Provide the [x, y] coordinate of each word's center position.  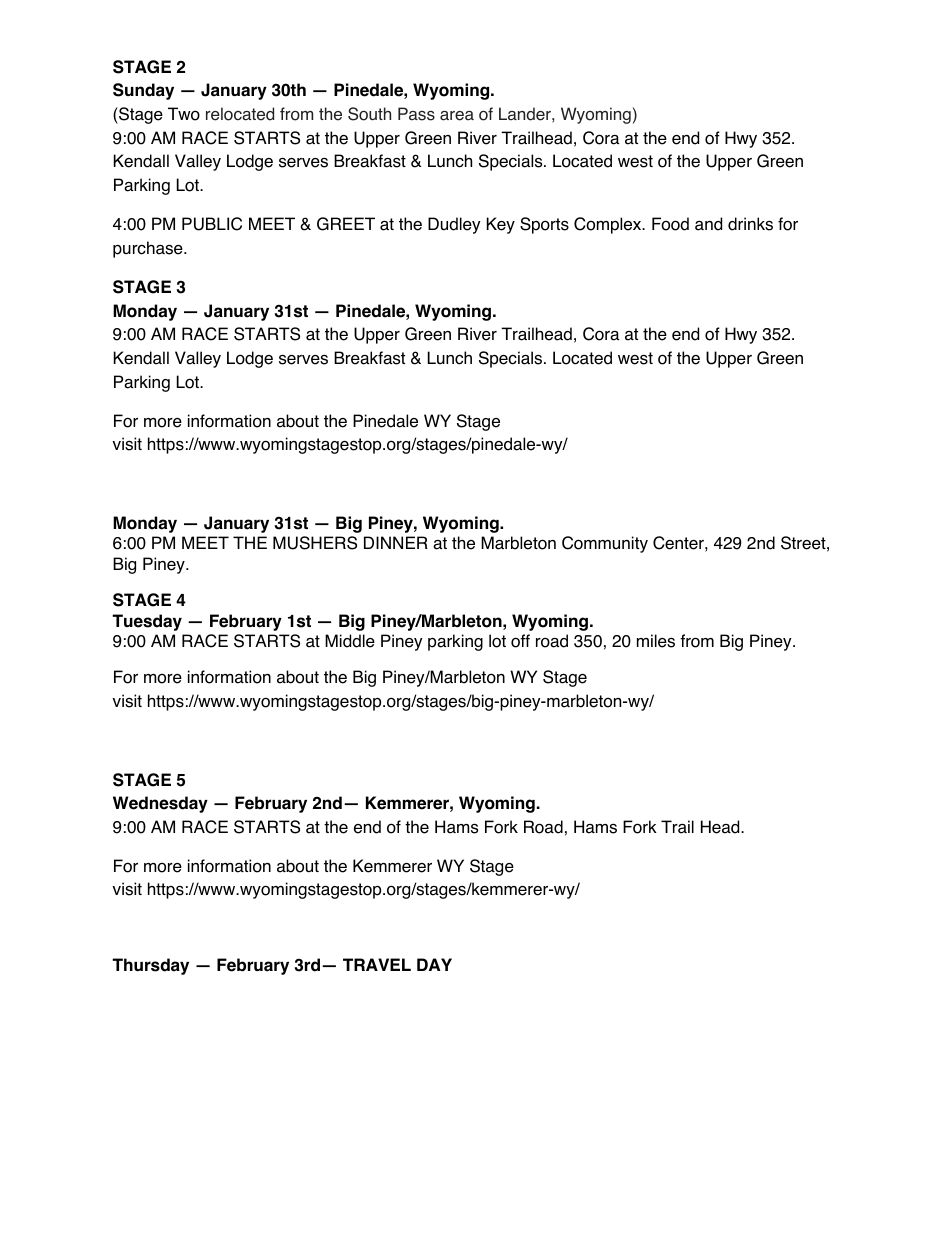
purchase [149, 249]
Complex [609, 225]
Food [670, 224]
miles [656, 641]
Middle [350, 641]
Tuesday [147, 622]
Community [605, 544]
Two [184, 114]
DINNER [396, 542]
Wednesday [160, 804]
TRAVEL [377, 964]
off [520, 641]
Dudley [454, 225]
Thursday [150, 966]
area [457, 116]
